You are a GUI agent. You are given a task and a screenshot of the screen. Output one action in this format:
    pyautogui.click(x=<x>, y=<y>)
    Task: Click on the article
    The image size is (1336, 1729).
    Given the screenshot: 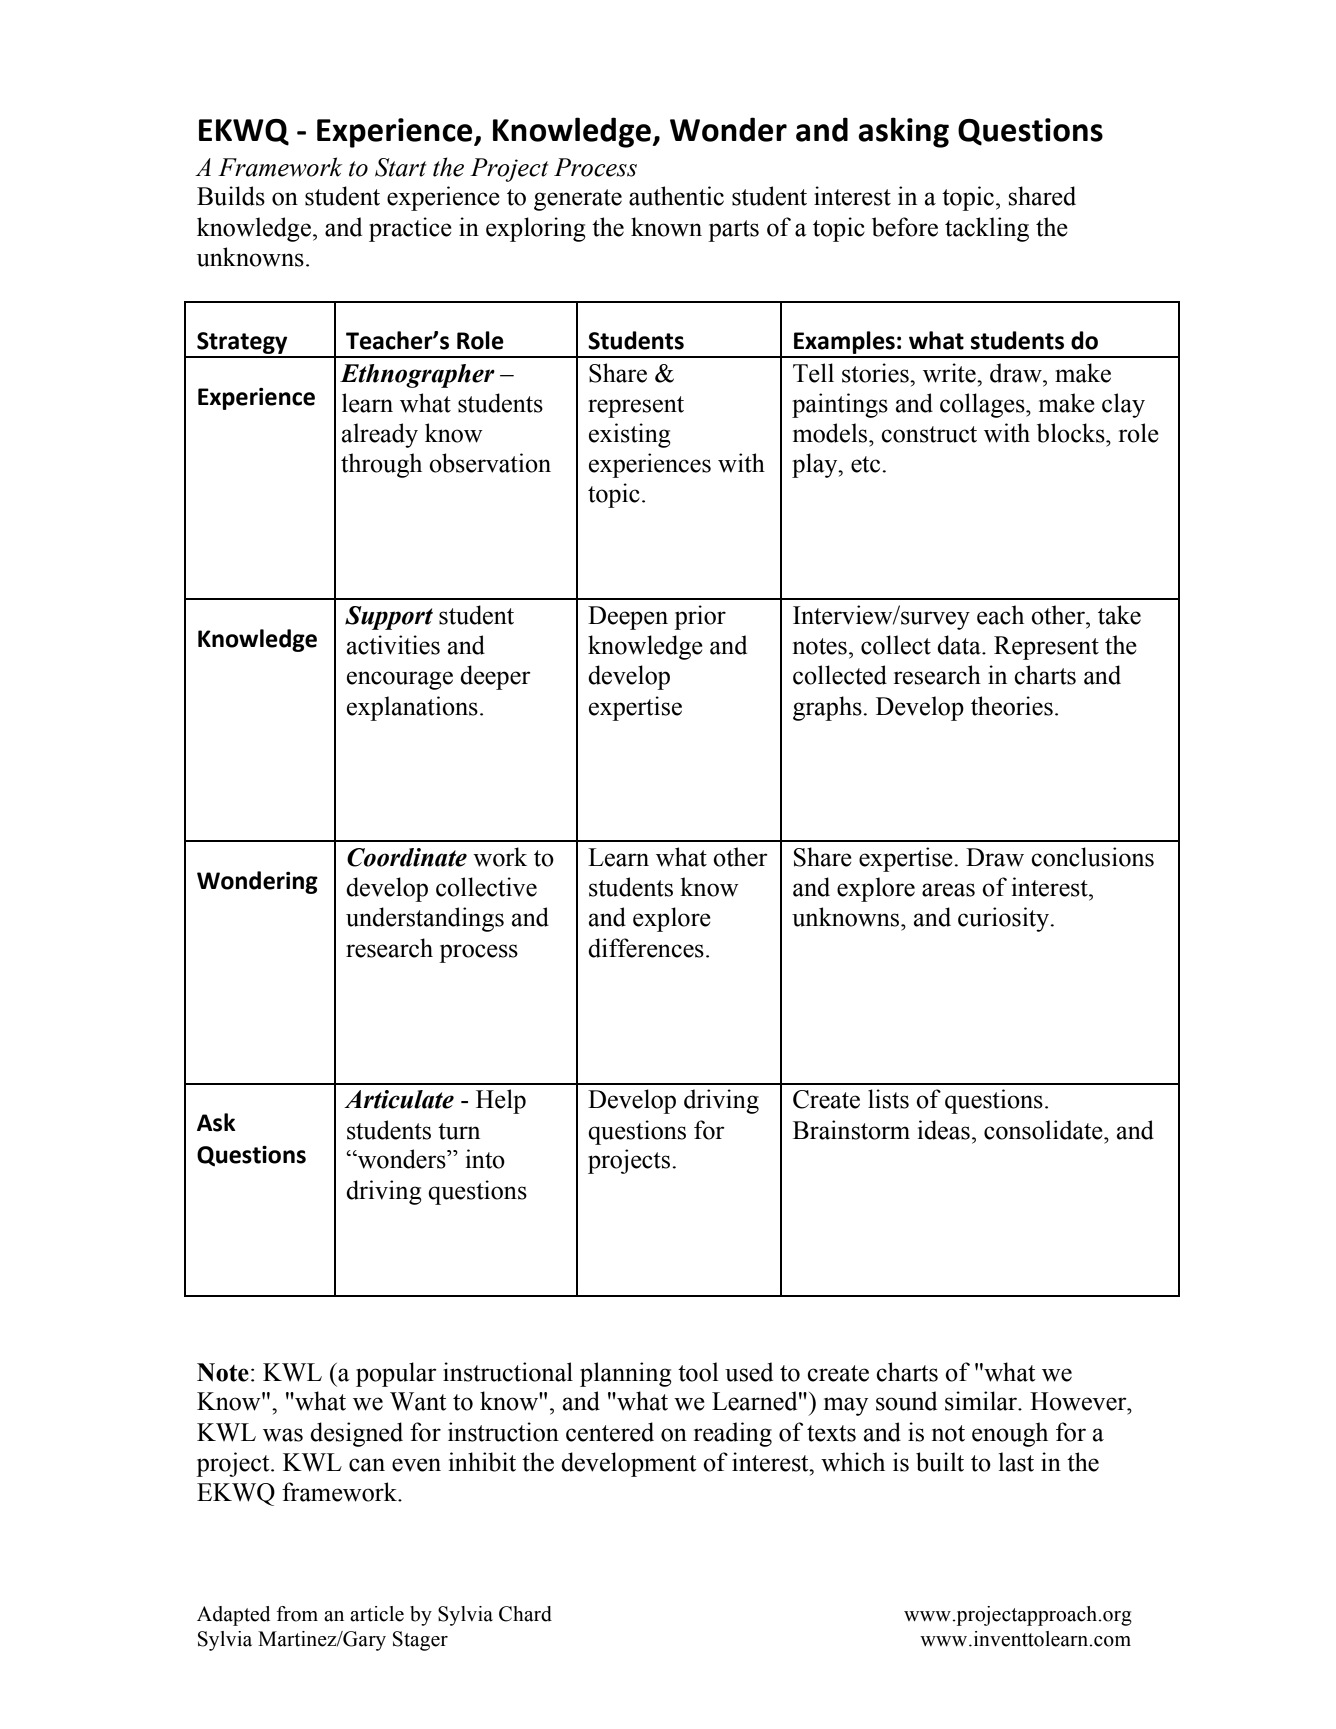 What is the action you would take?
    pyautogui.click(x=377, y=1614)
